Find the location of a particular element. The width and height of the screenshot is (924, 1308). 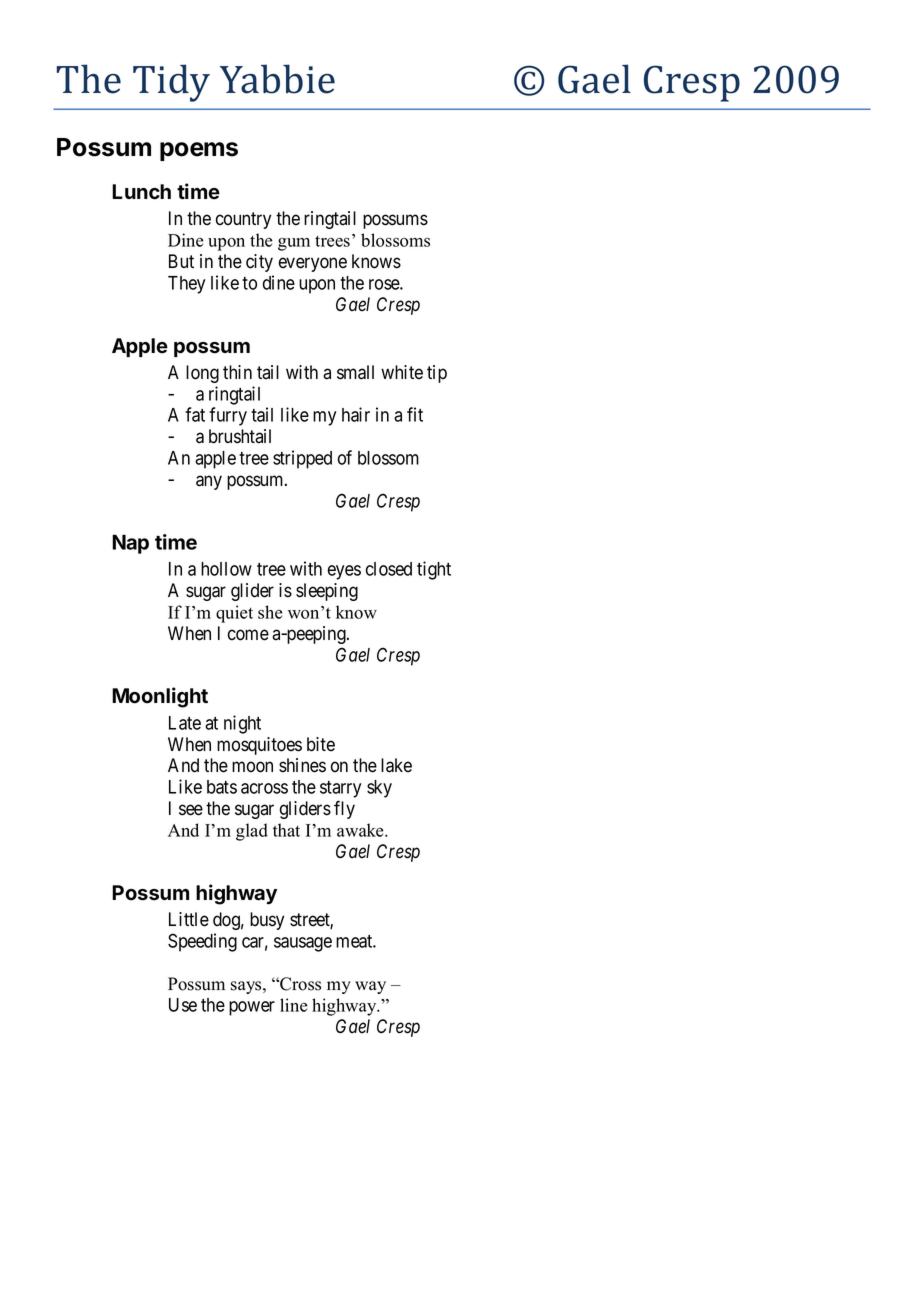

line is located at coordinates (293, 1005).
